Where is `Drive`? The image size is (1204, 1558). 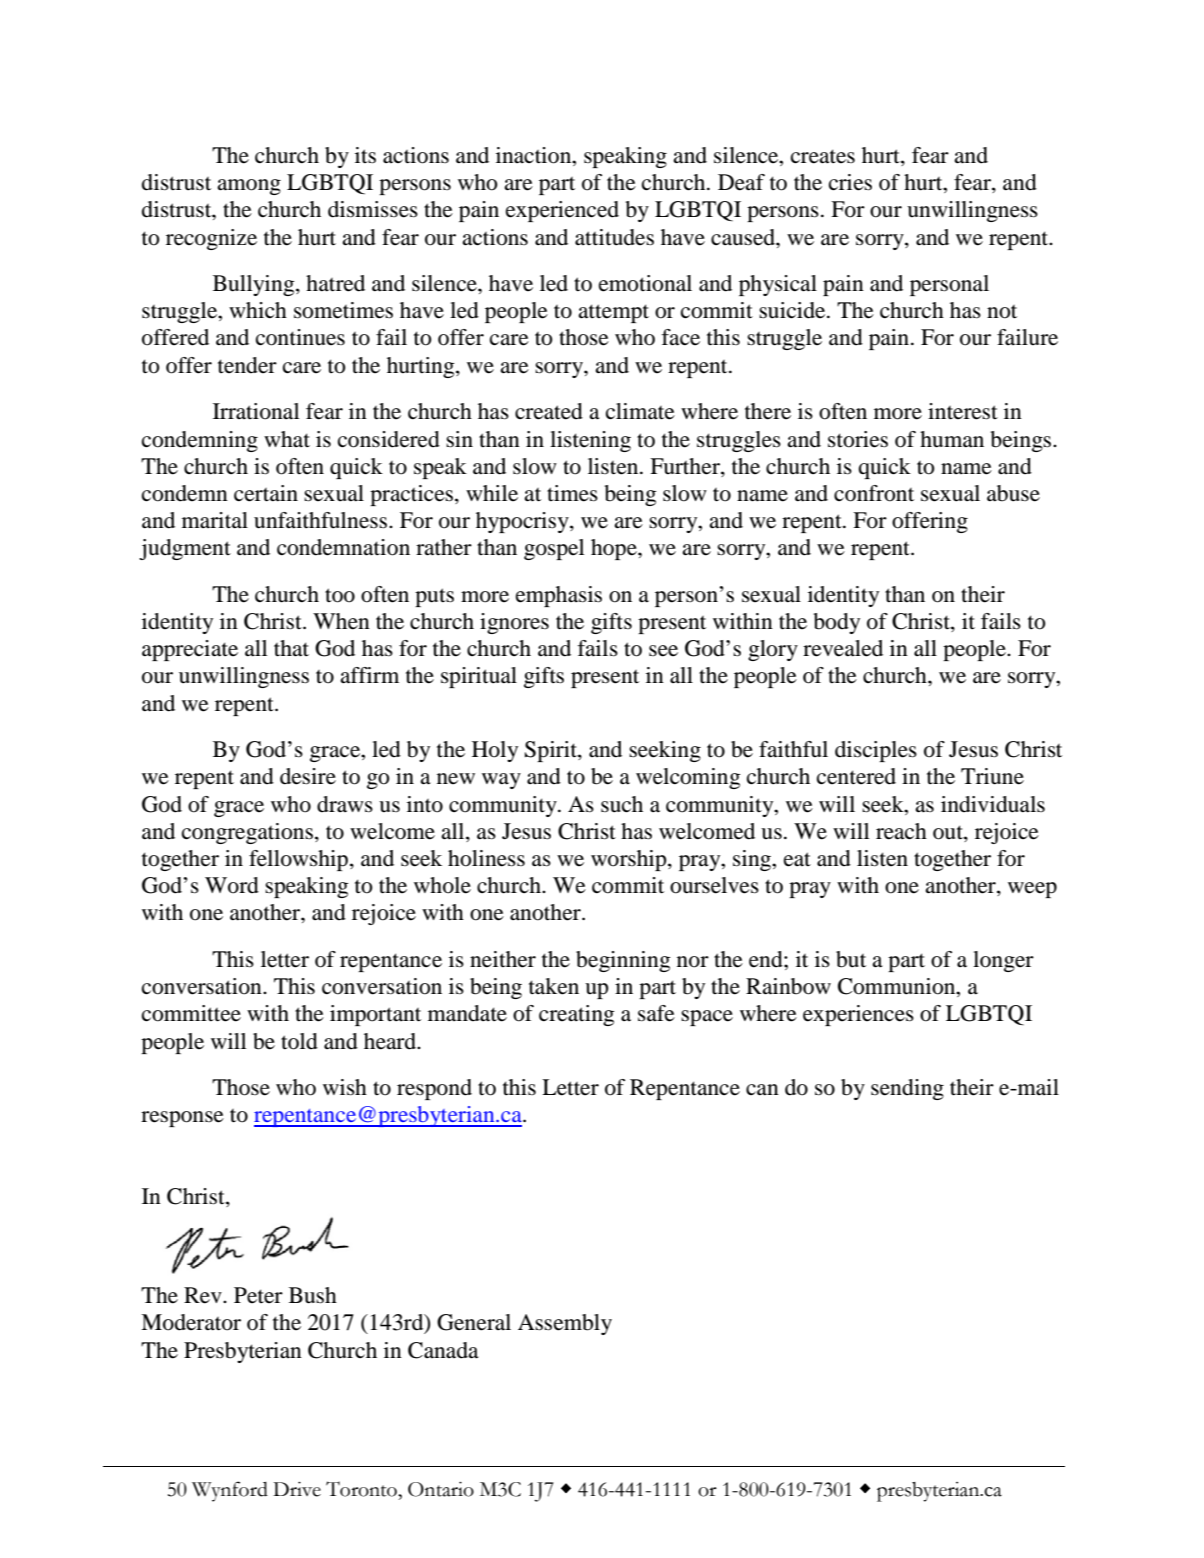 Drive is located at coordinates (297, 1489).
